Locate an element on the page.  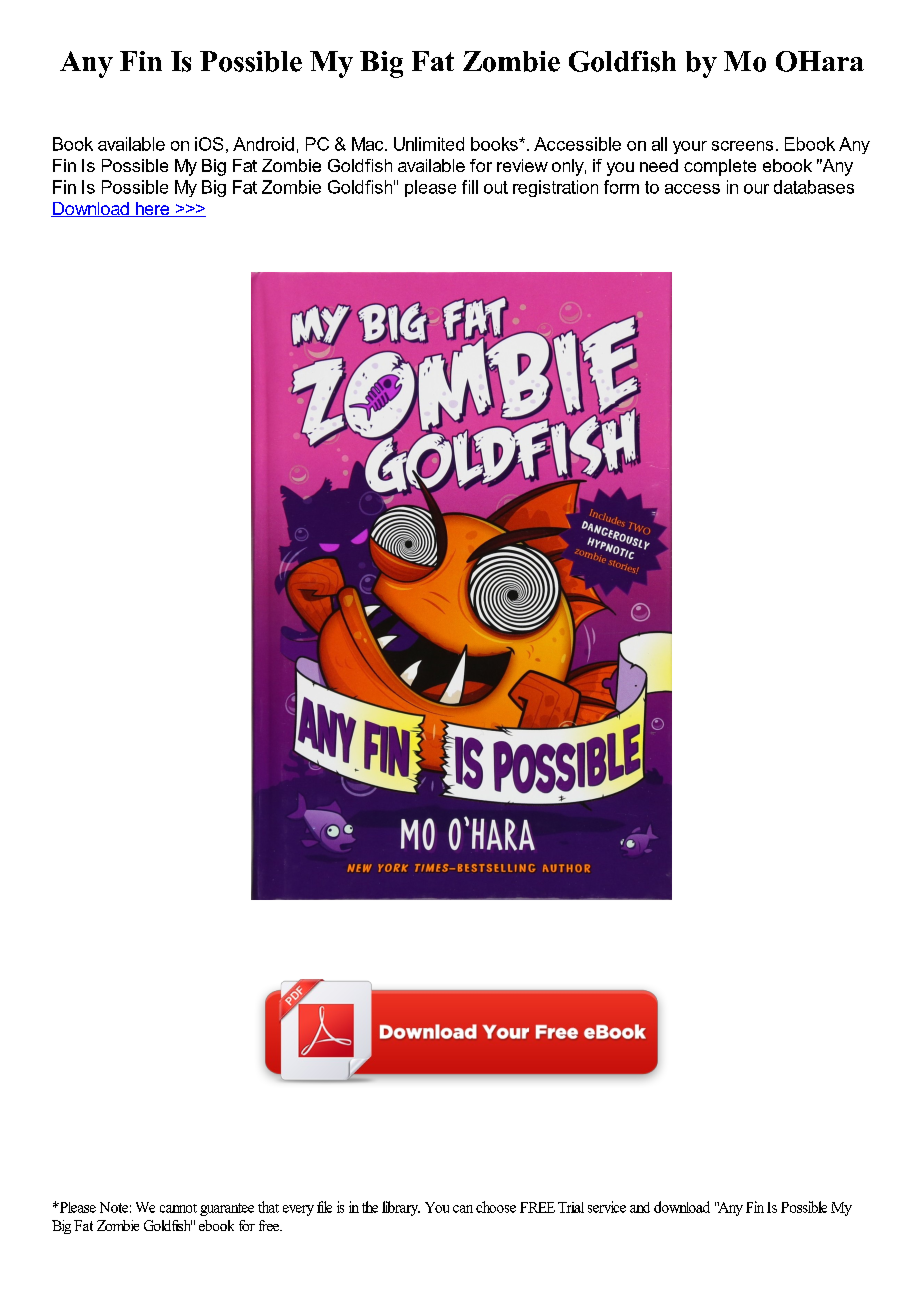
registration is located at coordinates (555, 188).
